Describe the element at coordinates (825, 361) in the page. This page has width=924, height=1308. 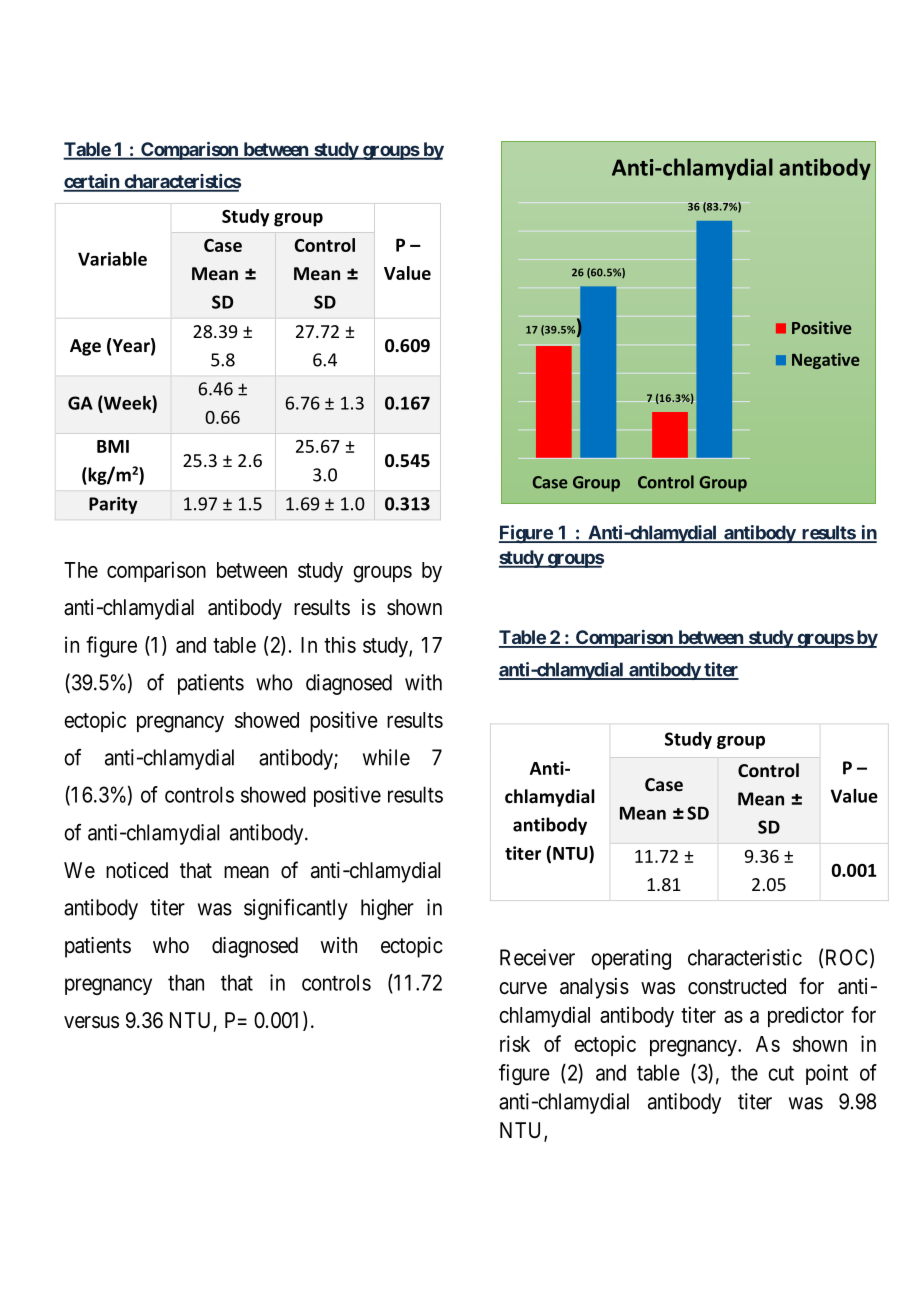
I see `Negative` at that location.
